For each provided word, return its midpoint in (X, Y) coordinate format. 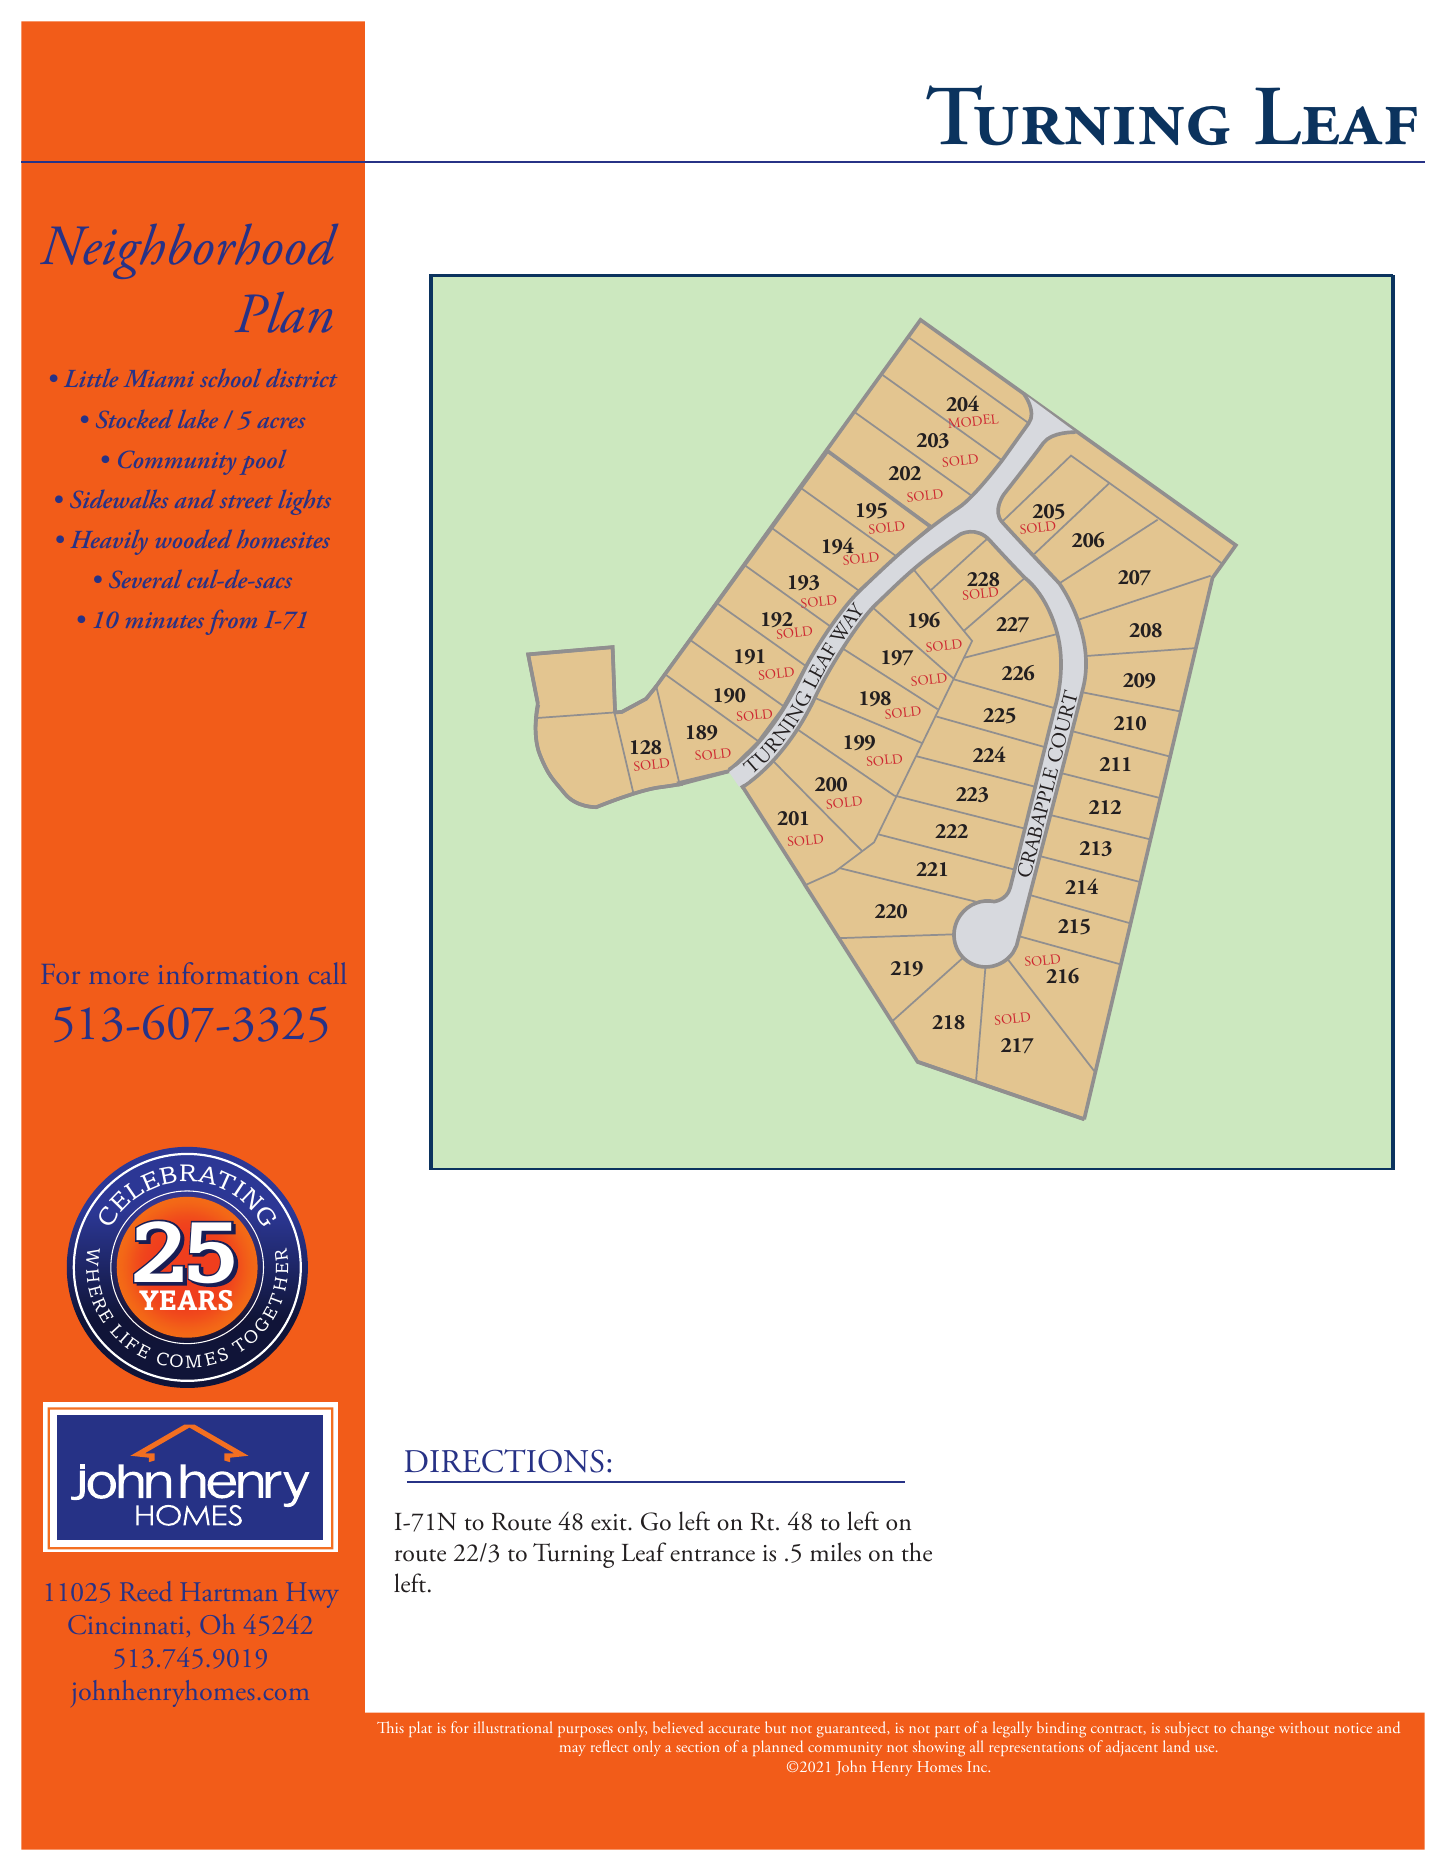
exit (610, 1522)
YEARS (186, 1300)
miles (835, 1552)
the (917, 1552)
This (390, 1727)
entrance (712, 1555)
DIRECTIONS (504, 1461)
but (775, 1727)
